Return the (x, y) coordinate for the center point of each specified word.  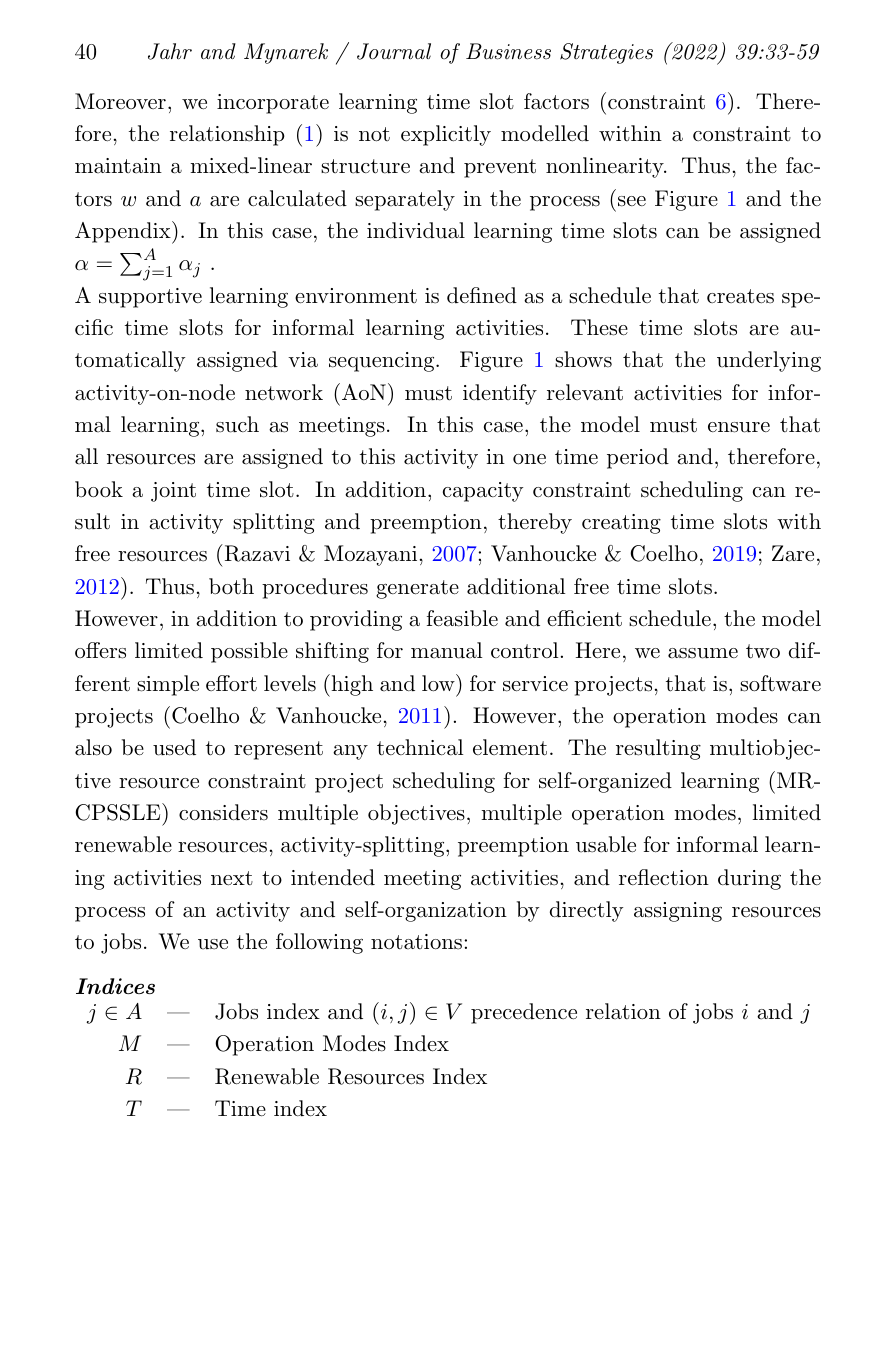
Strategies (606, 53)
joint (173, 492)
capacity (483, 492)
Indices (115, 986)
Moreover (120, 101)
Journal (394, 51)
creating (621, 524)
